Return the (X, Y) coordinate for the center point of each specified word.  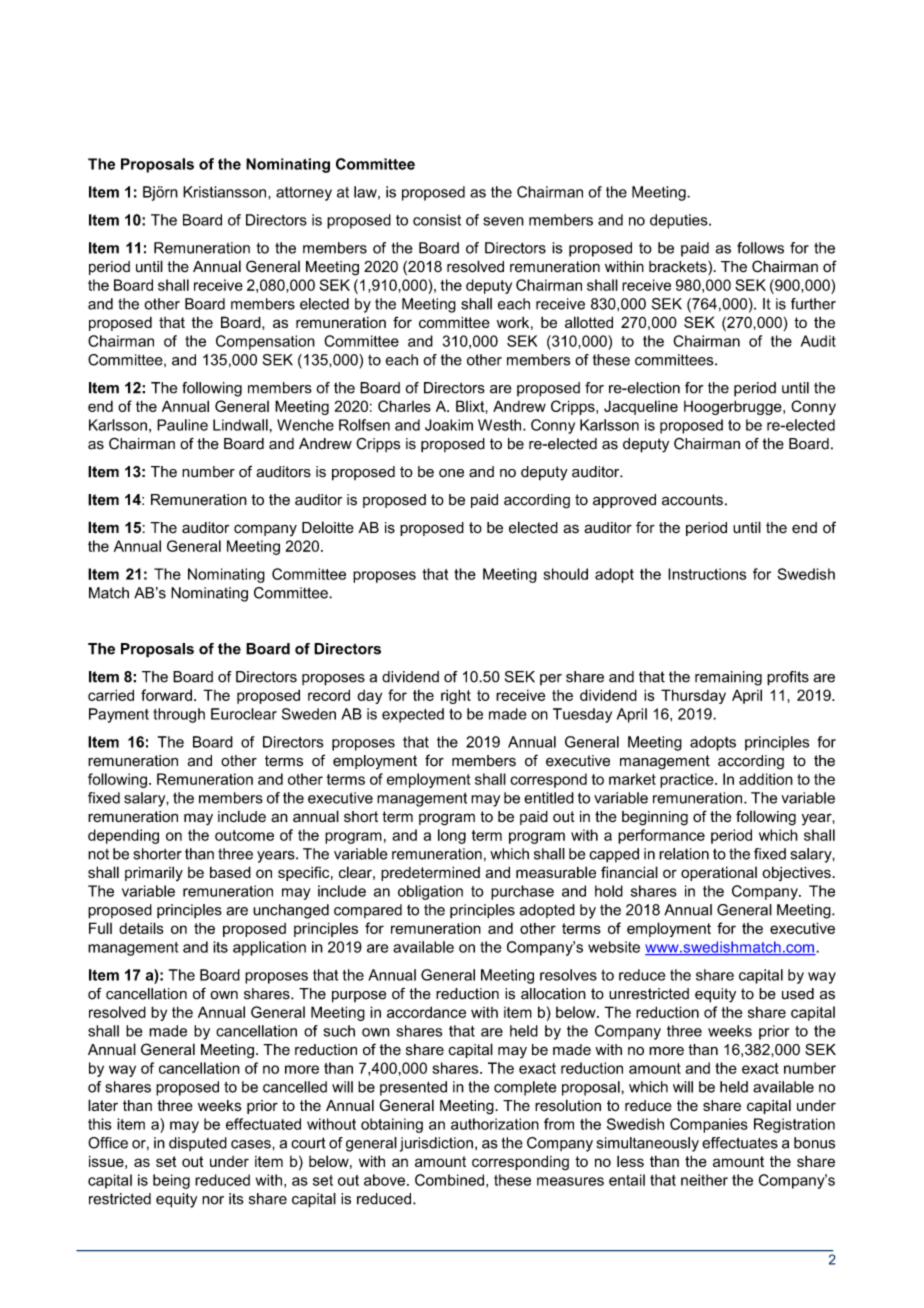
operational (719, 873)
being (171, 1181)
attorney (304, 194)
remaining (728, 678)
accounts (692, 500)
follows (760, 248)
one (451, 473)
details (141, 928)
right (456, 696)
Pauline (182, 425)
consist (437, 220)
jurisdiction (436, 1144)
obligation (430, 892)
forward (166, 695)
